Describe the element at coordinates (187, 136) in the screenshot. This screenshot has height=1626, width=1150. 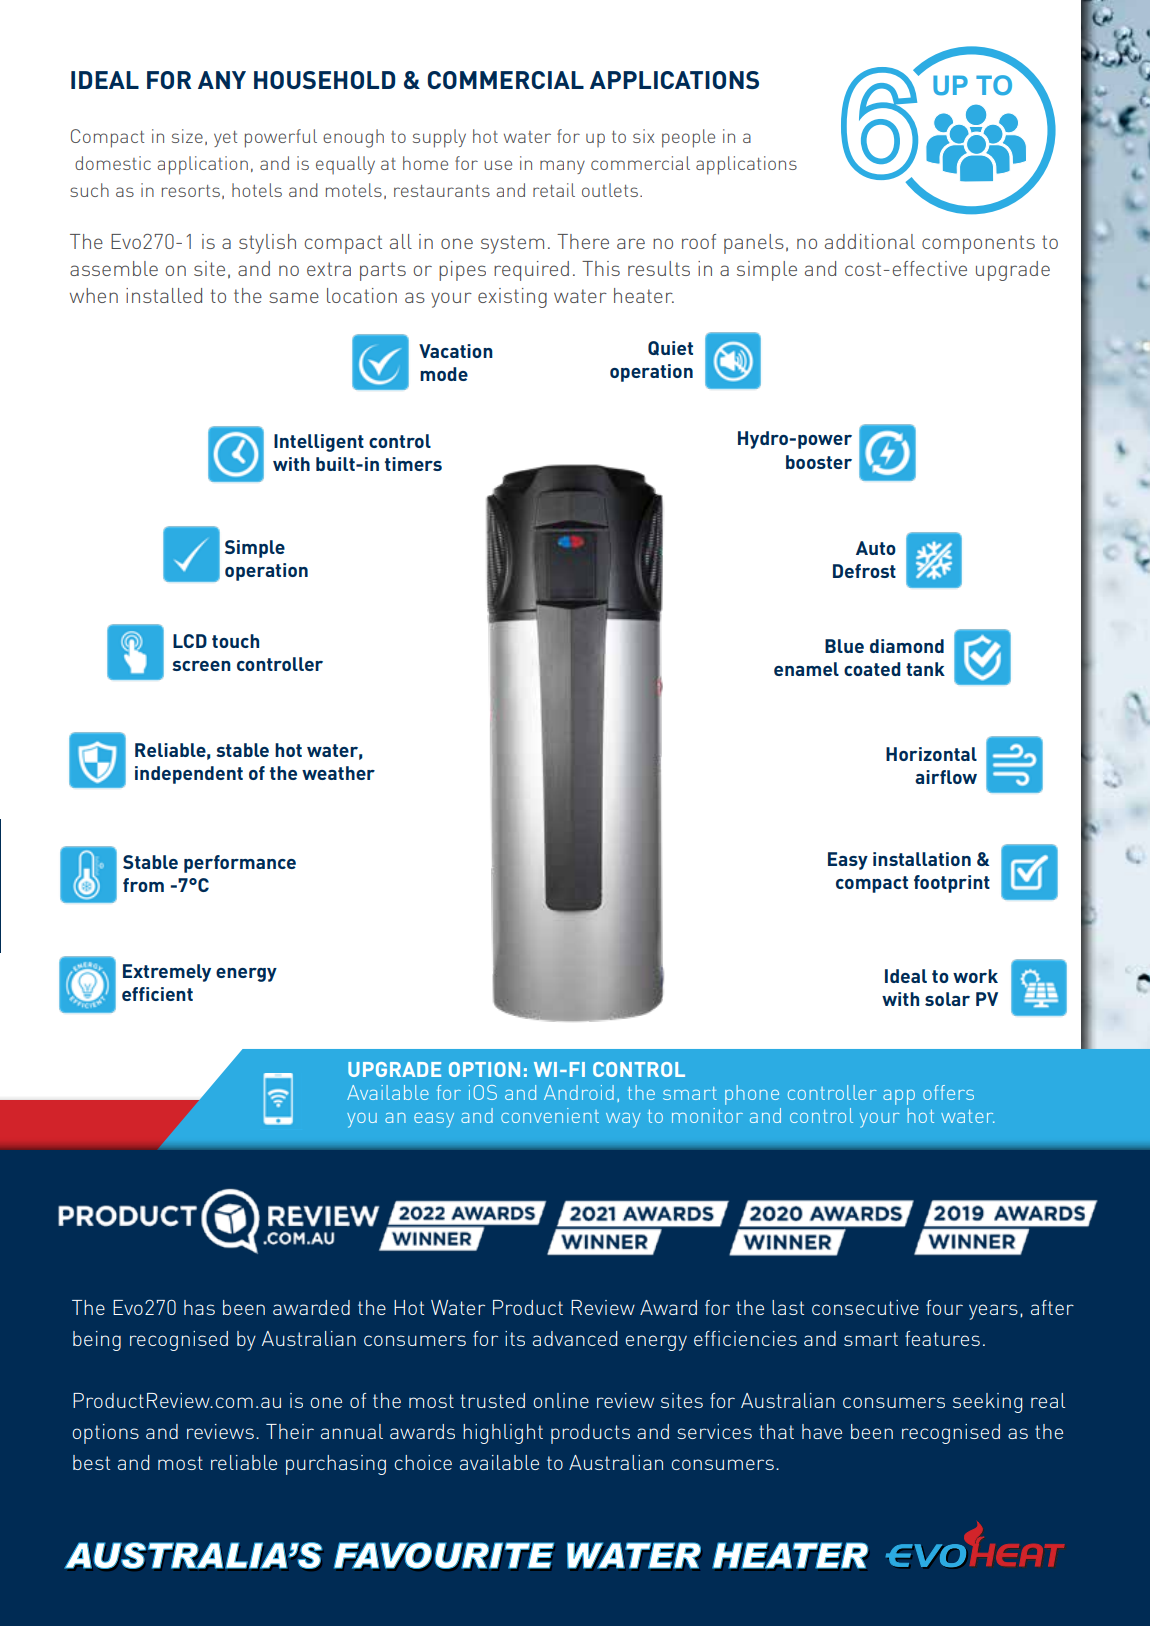
I see `size` at that location.
